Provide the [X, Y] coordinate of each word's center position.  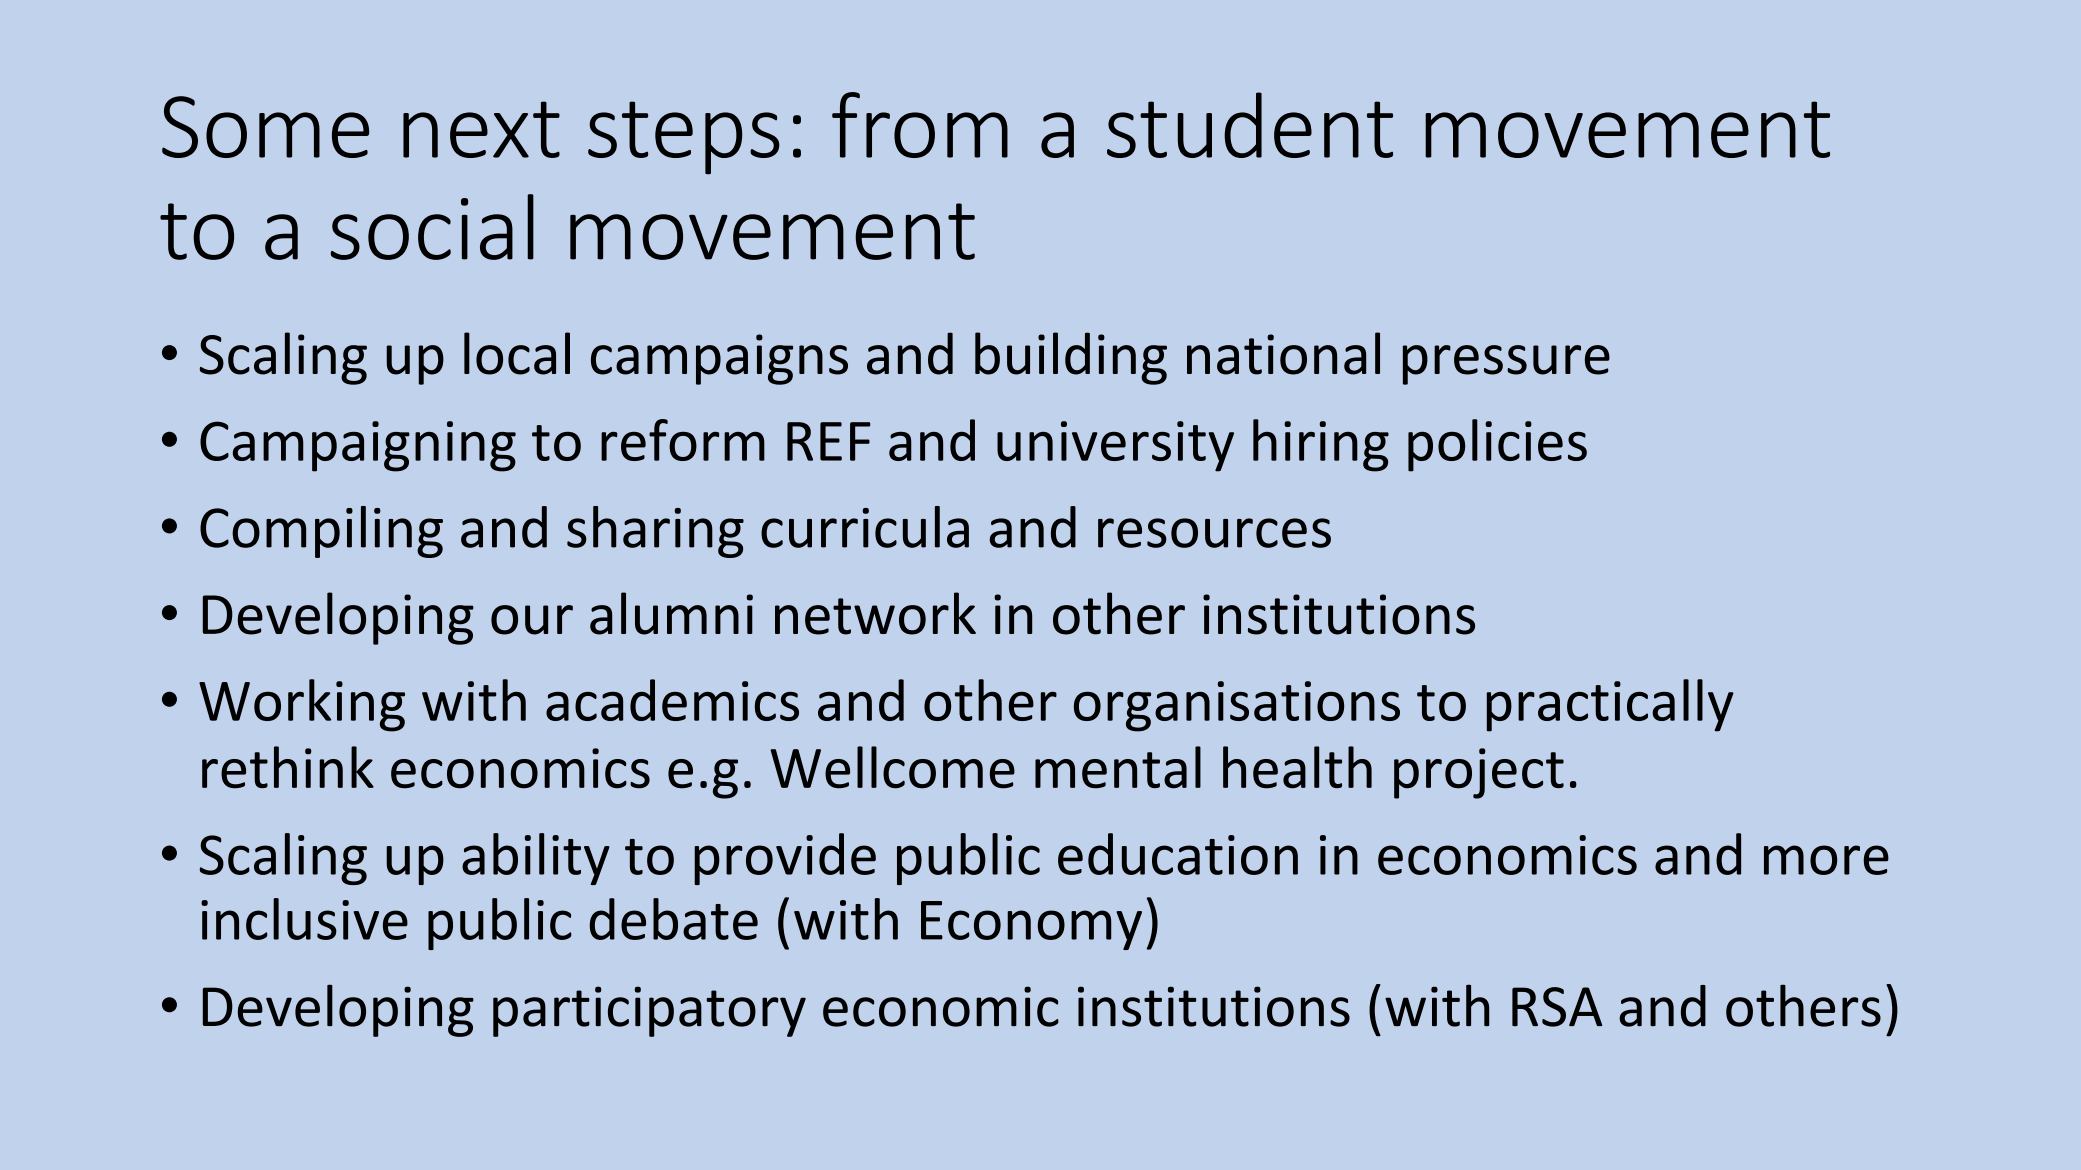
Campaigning [358, 446]
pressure [1506, 365]
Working [302, 705]
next [481, 129]
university [1115, 446]
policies [1497, 445]
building [1071, 358]
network [875, 613]
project [1479, 773]
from [920, 125]
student [1250, 125]
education [1178, 854]
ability [536, 859]
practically [1610, 705]
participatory [649, 1011]
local [517, 353]
